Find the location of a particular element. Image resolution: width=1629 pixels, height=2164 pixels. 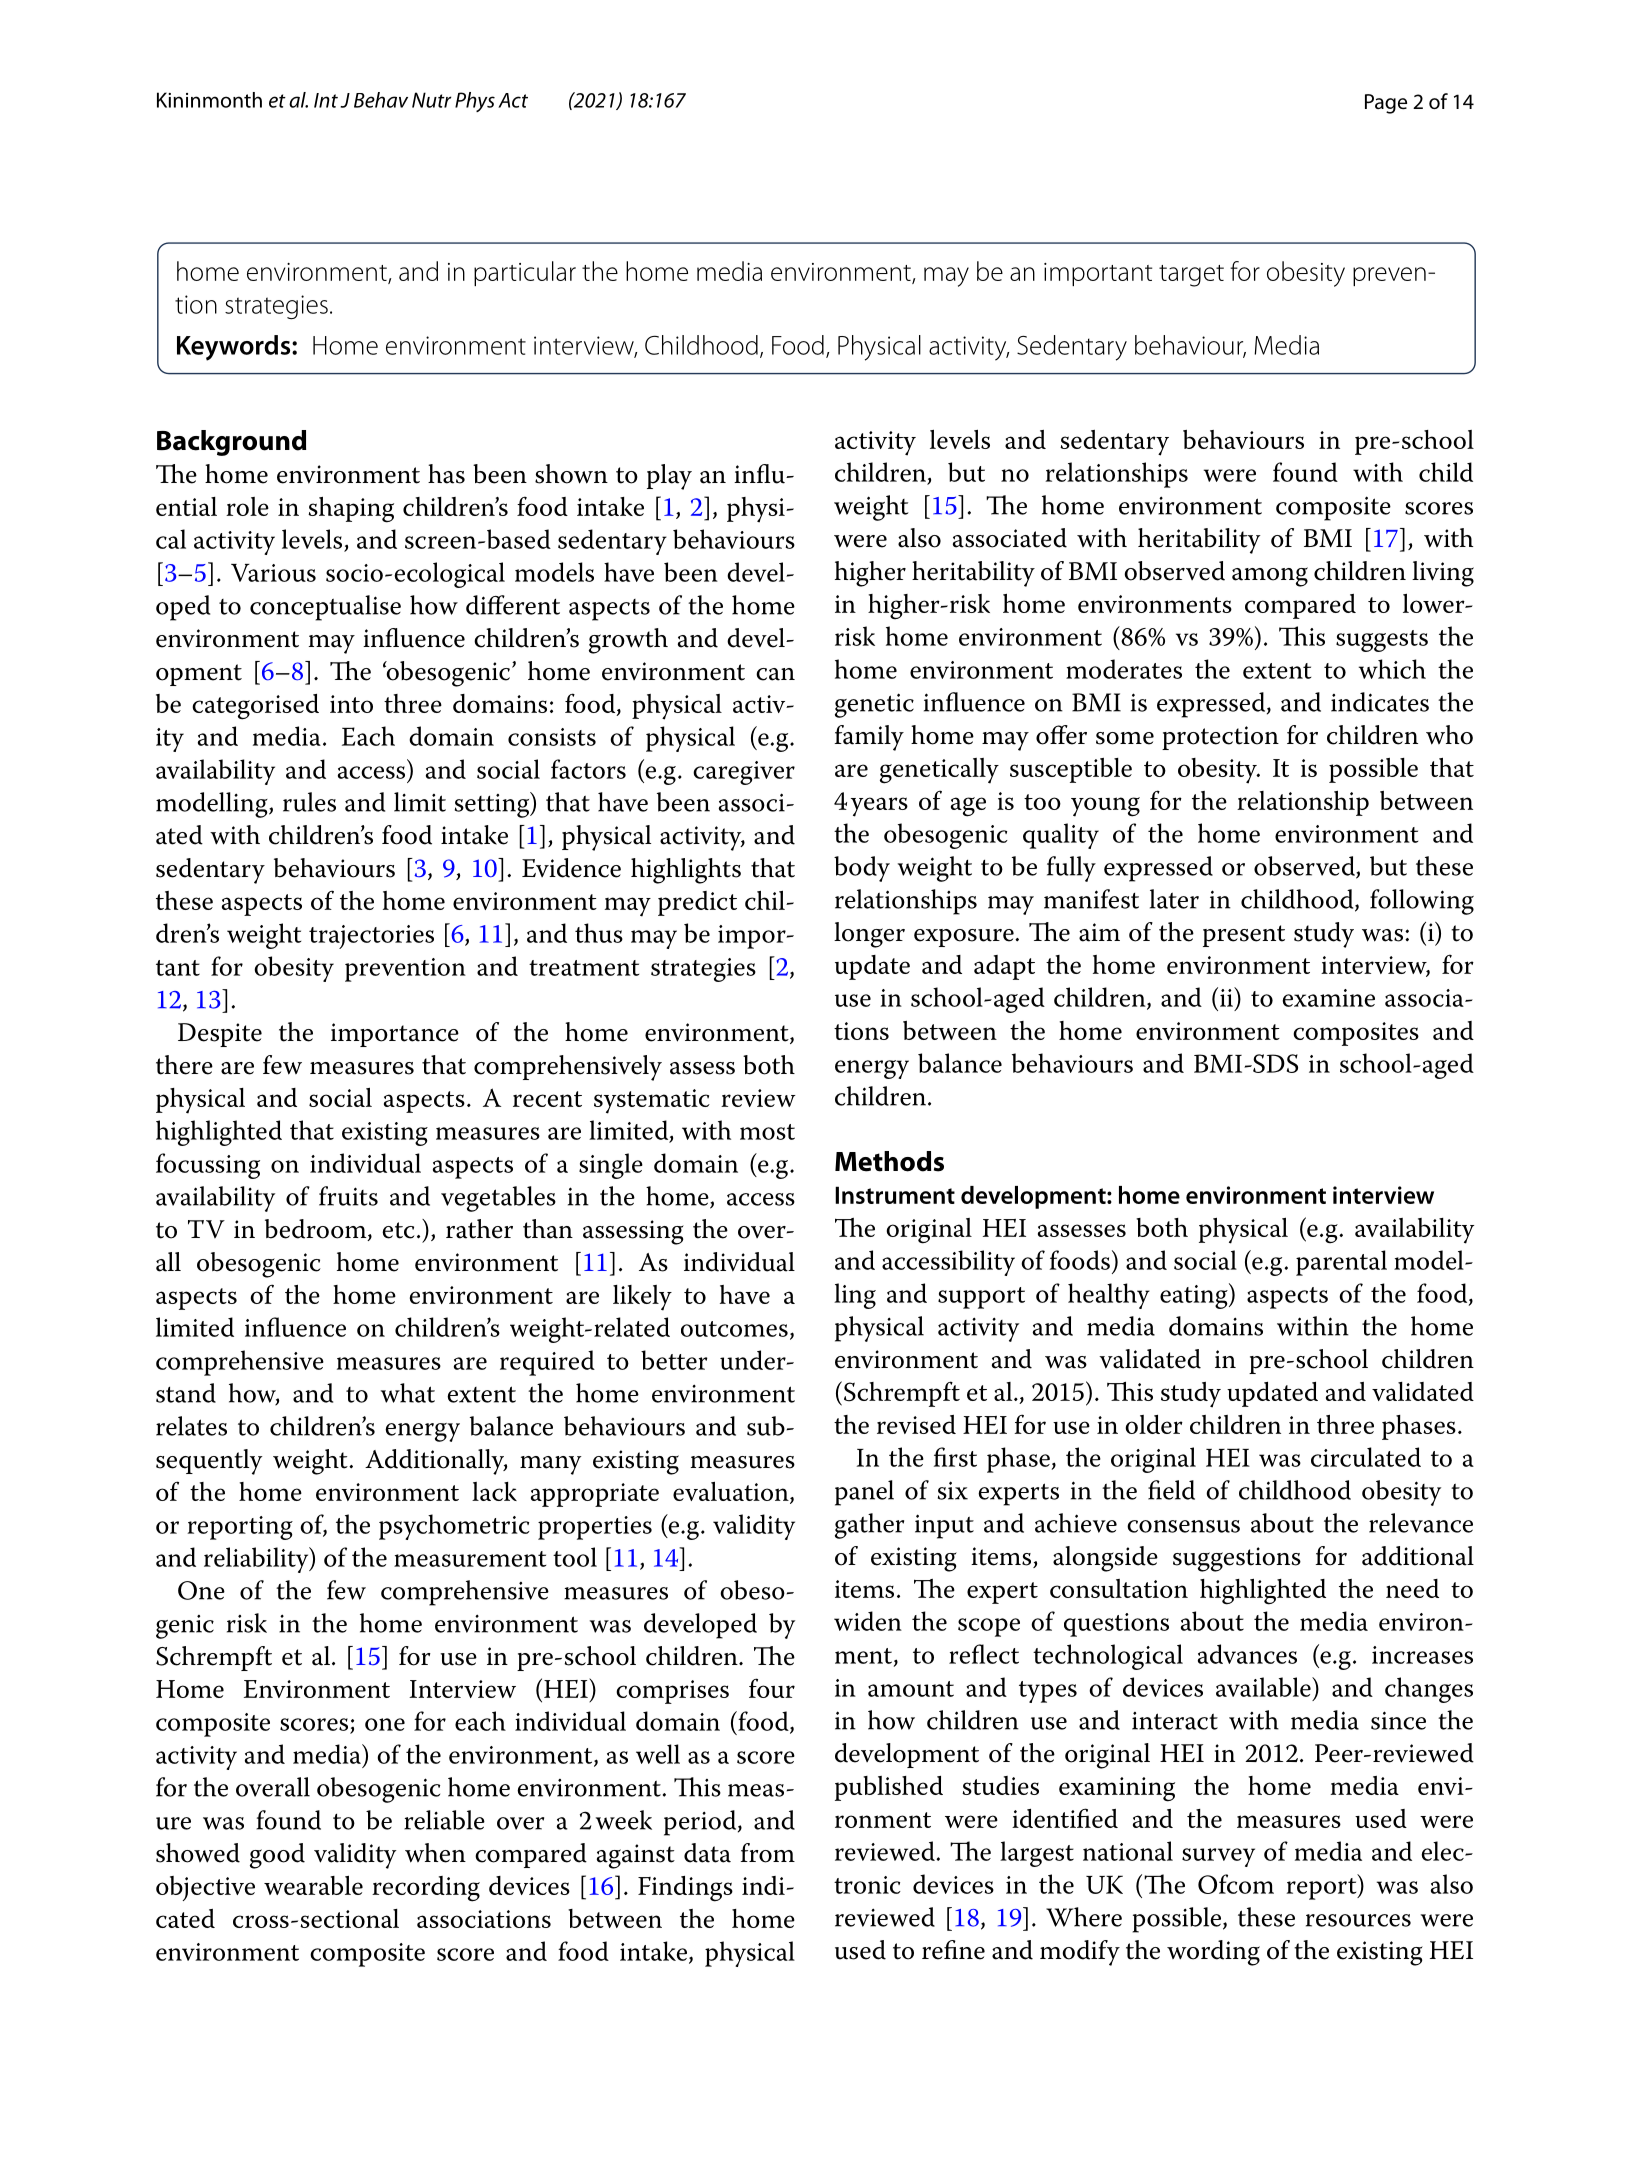

longer is located at coordinates (869, 935).
